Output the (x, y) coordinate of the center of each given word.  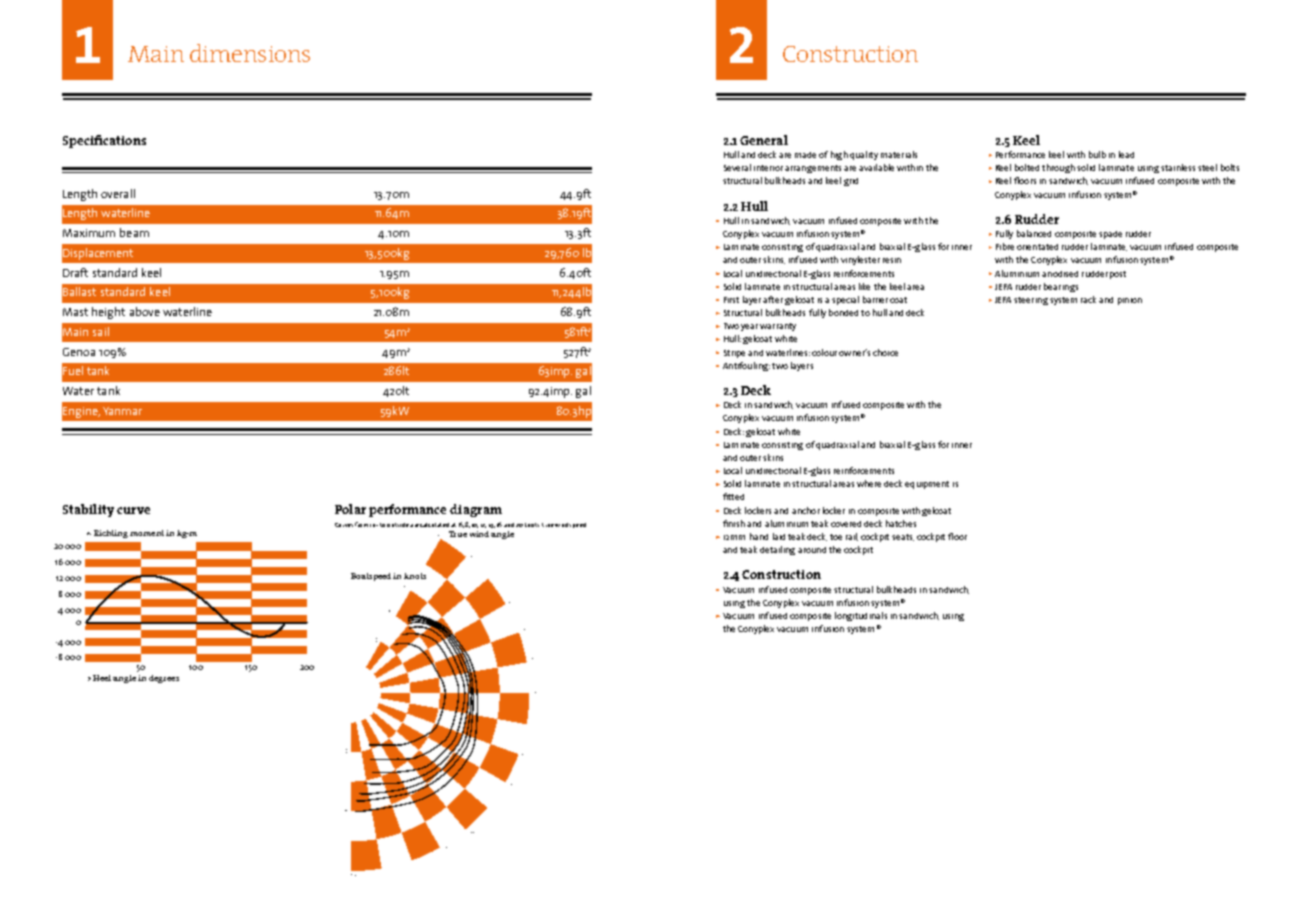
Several (737, 167)
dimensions (250, 53)
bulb (1097, 154)
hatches (901, 523)
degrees (164, 679)
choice (885, 352)
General (764, 140)
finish (734, 523)
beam (134, 232)
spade (1110, 235)
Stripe (734, 354)
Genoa (79, 352)
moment (147, 533)
